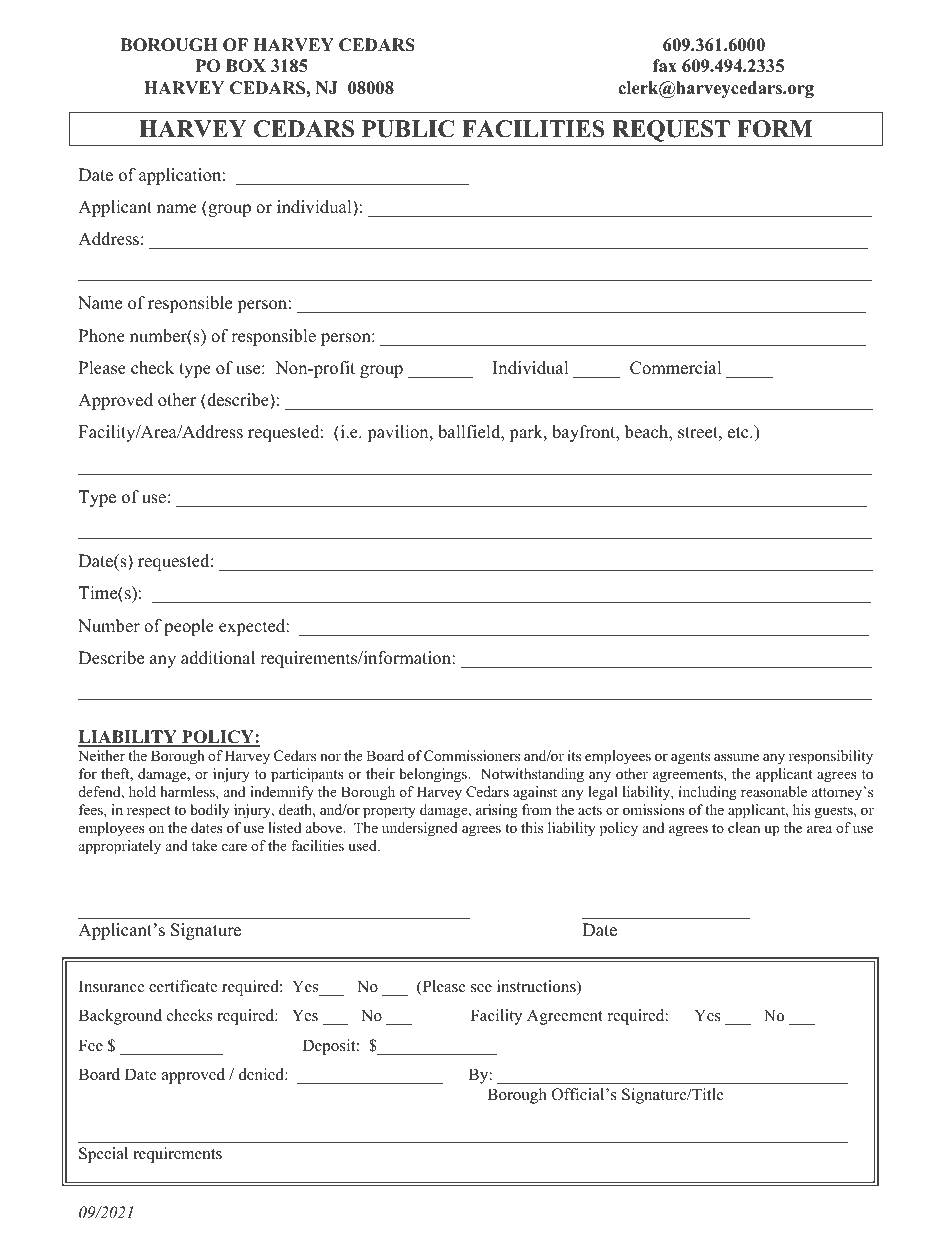  I want to click on Phone, so click(102, 336).
